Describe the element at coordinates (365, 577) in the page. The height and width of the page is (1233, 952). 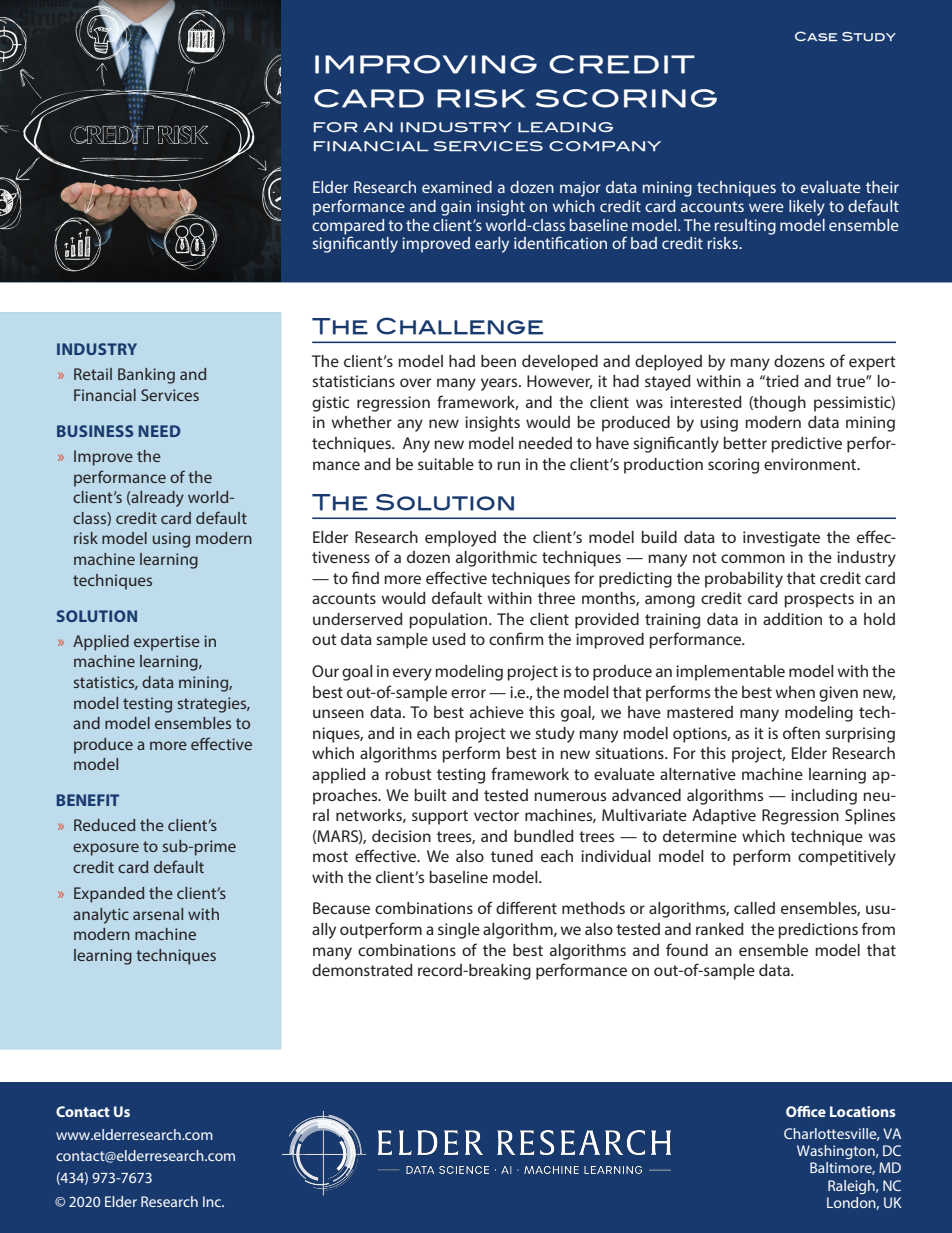
I see `find` at that location.
